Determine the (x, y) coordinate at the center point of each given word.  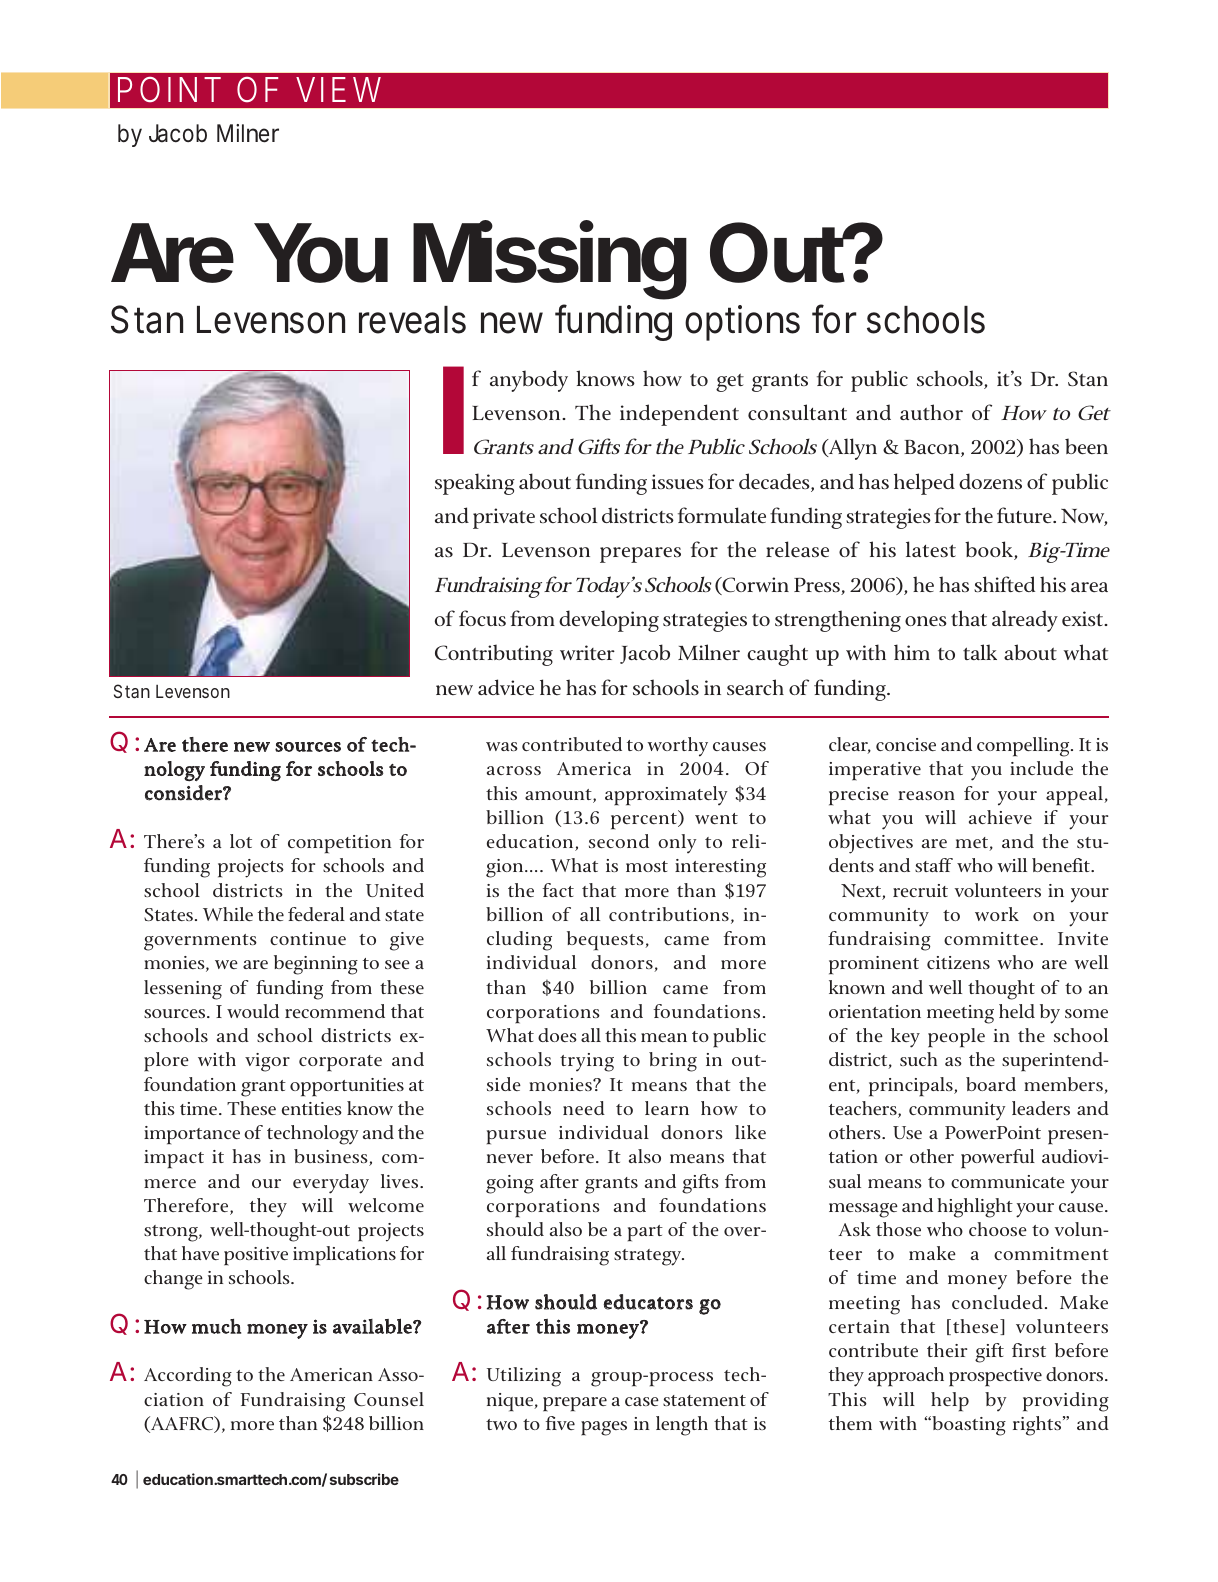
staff (934, 865)
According (188, 1377)
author (931, 412)
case (642, 1401)
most (647, 866)
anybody (529, 381)
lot (241, 841)
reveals (412, 320)
